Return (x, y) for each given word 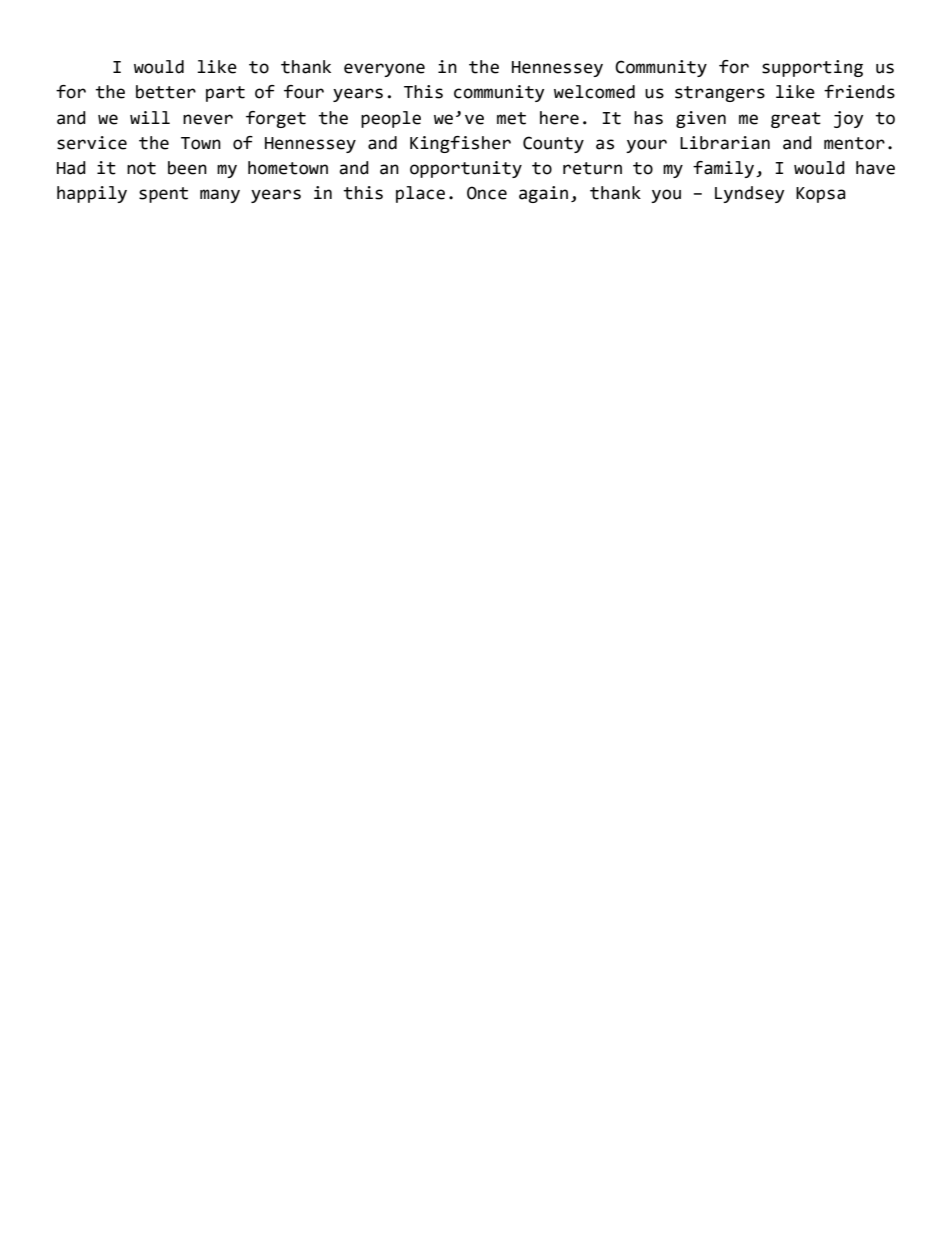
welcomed (594, 92)
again (543, 194)
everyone (384, 70)
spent (163, 195)
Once (487, 193)
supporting (812, 68)
